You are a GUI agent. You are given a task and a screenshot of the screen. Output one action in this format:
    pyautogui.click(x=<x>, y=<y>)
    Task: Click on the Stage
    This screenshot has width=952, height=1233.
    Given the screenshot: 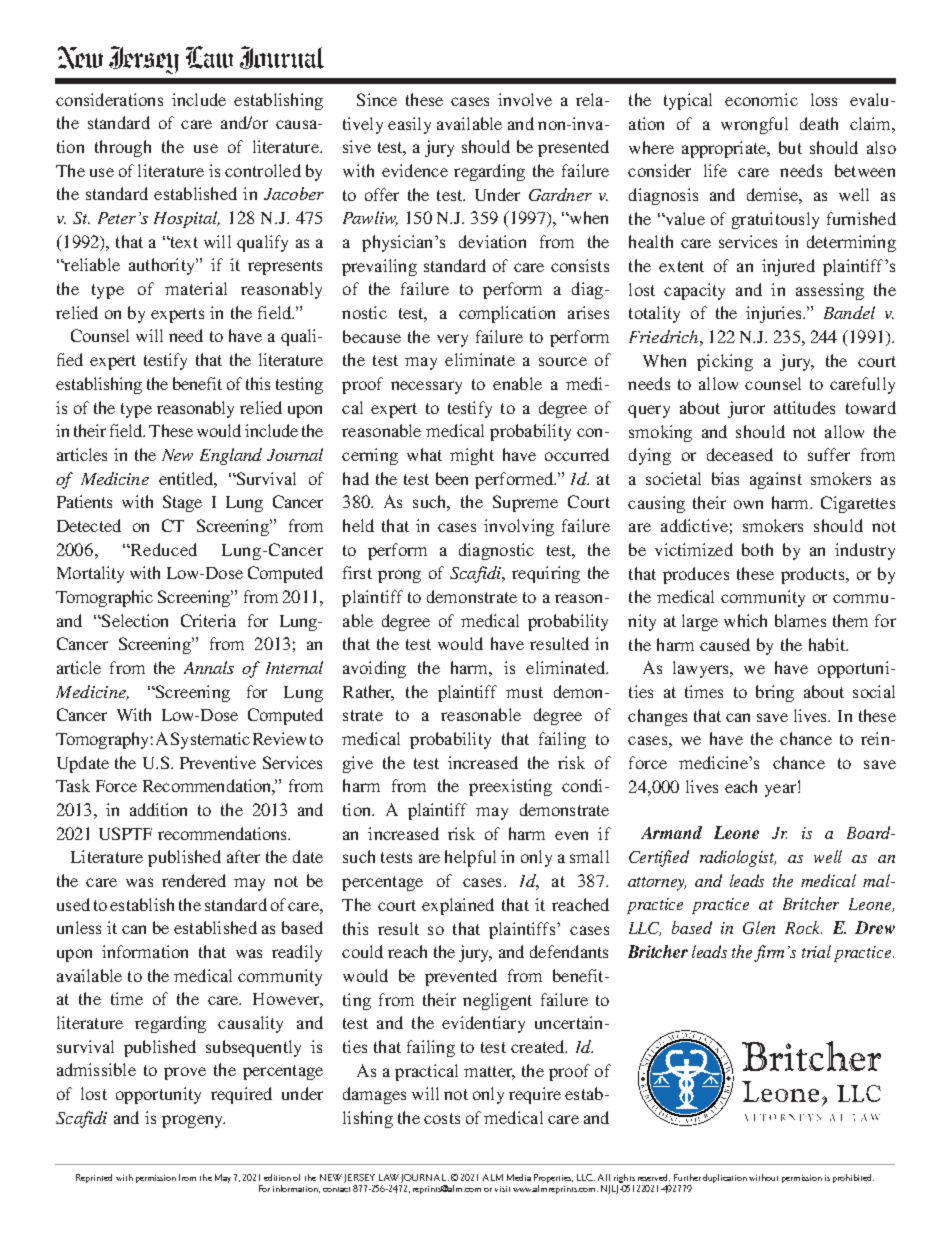 What is the action you would take?
    pyautogui.click(x=182, y=503)
